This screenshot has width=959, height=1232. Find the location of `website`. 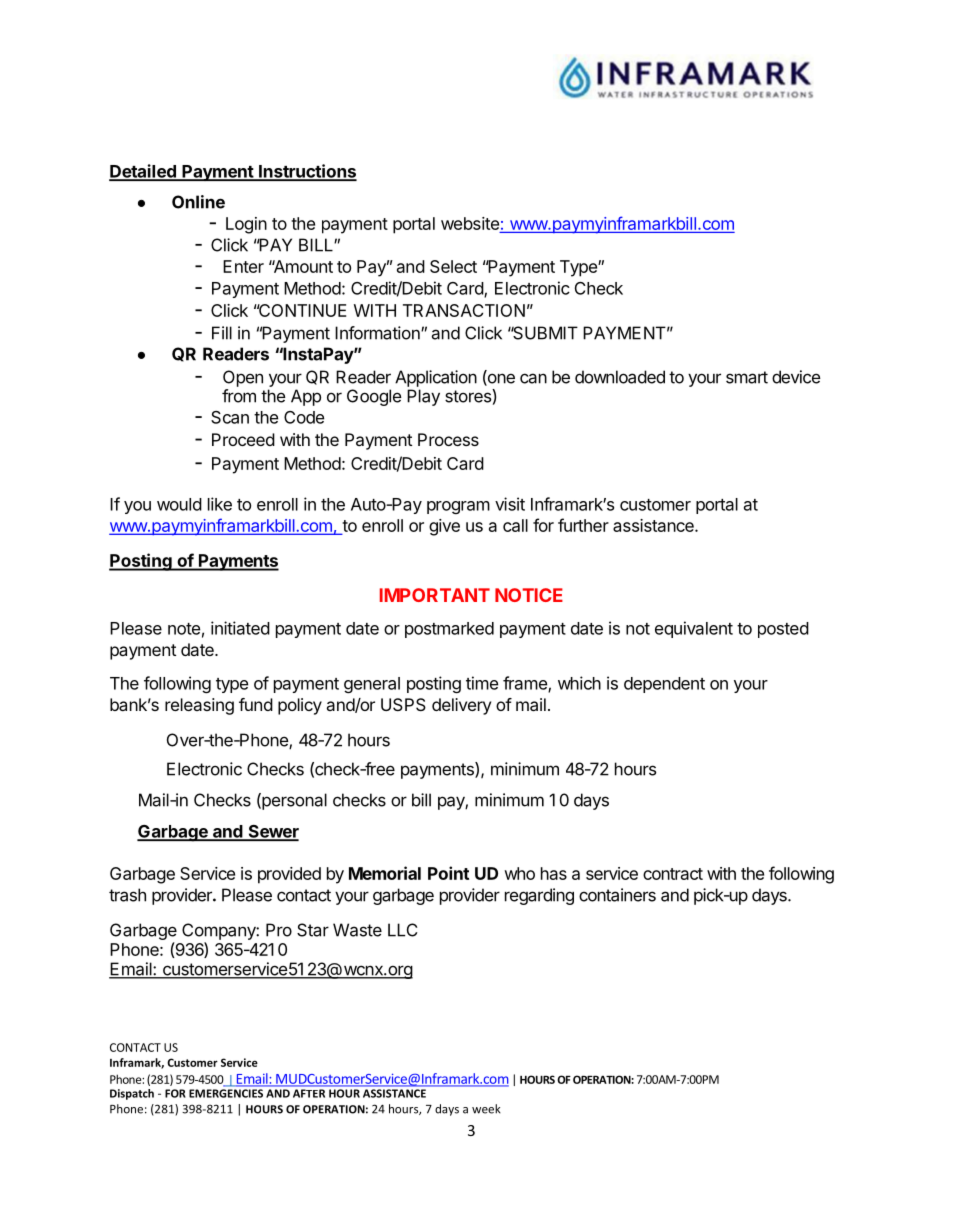

website is located at coordinates (471, 225).
